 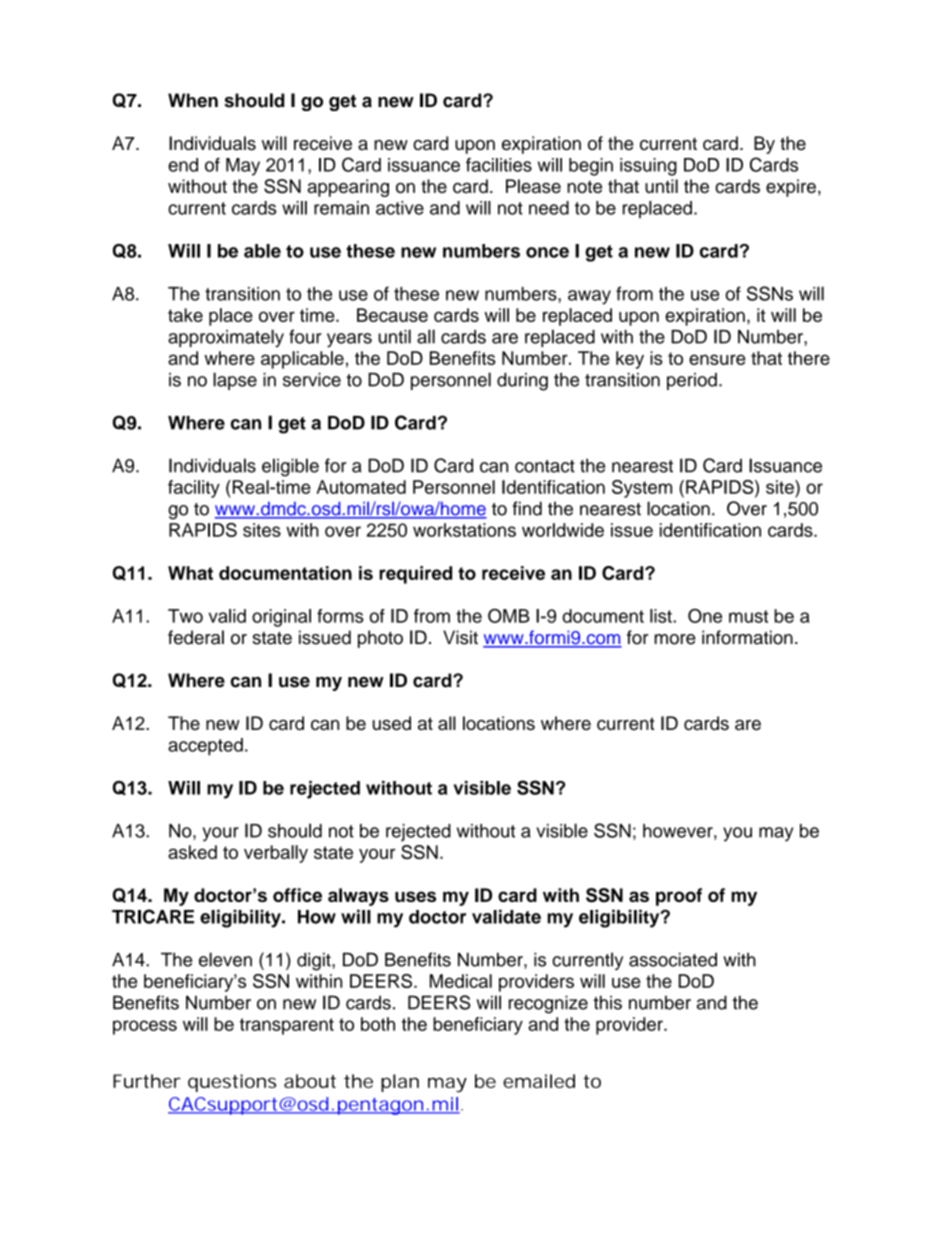 What do you see at coordinates (748, 616) in the screenshot?
I see `must` at bounding box center [748, 616].
